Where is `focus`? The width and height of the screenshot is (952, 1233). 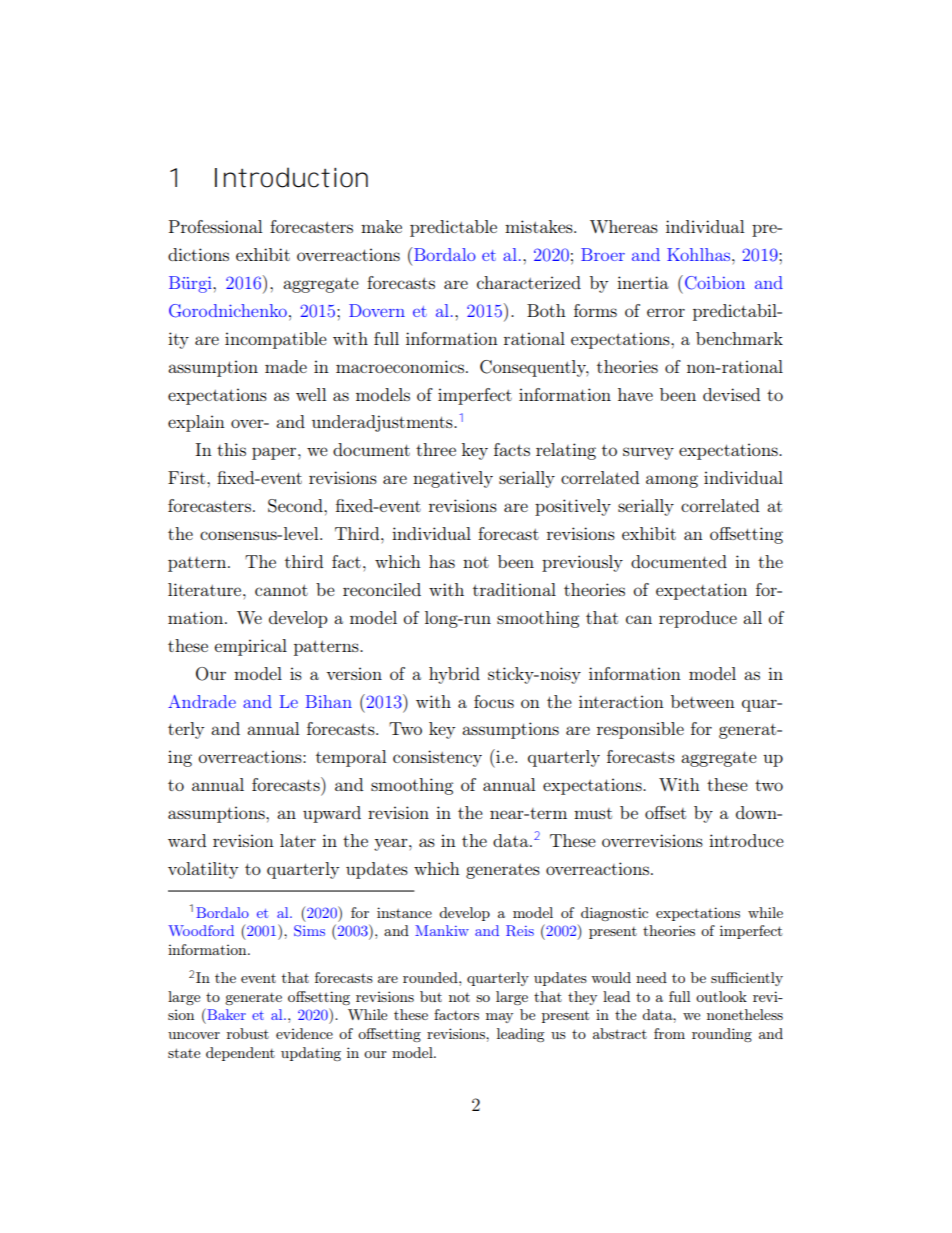
focus is located at coordinates (494, 701).
